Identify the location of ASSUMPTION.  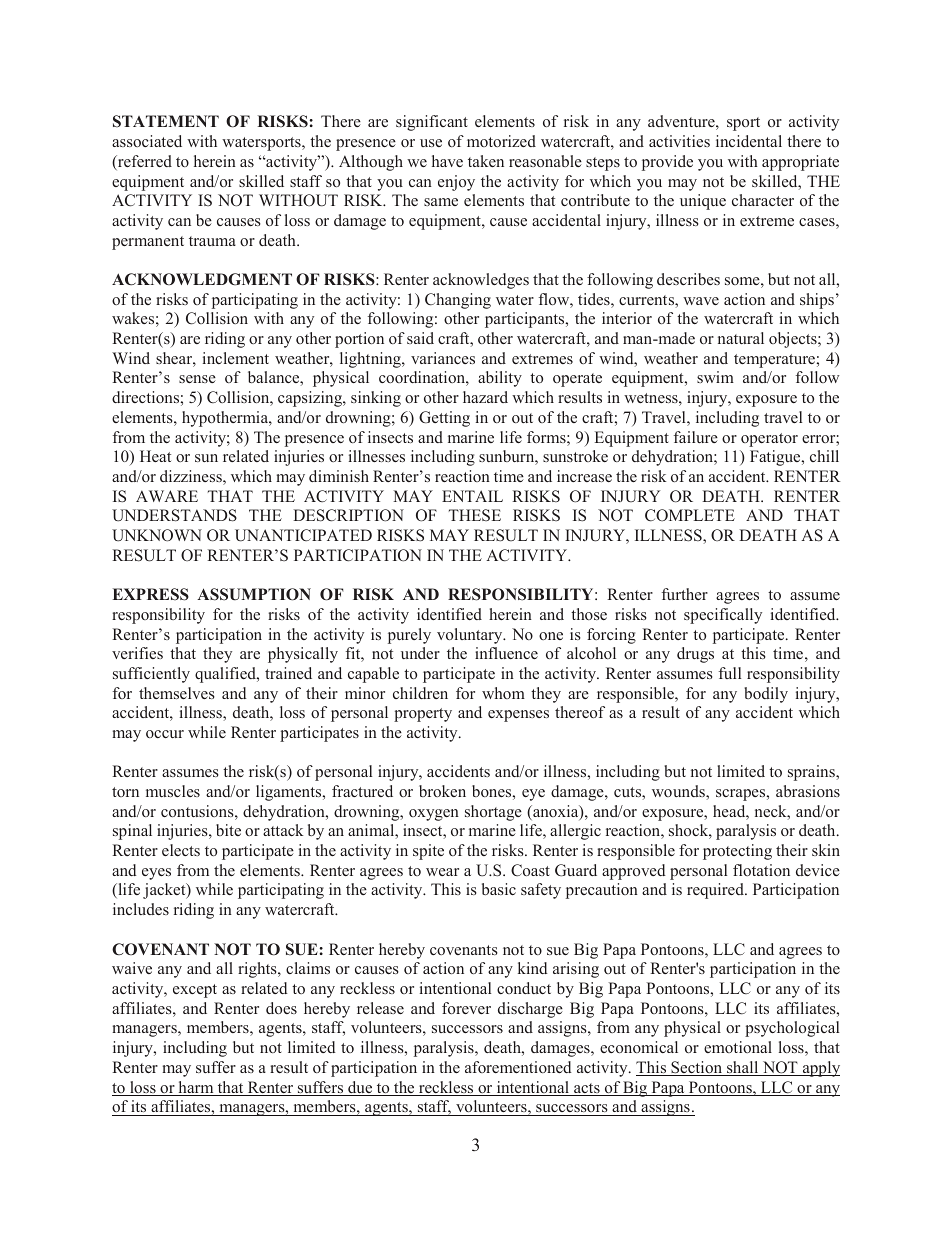
(254, 594).
